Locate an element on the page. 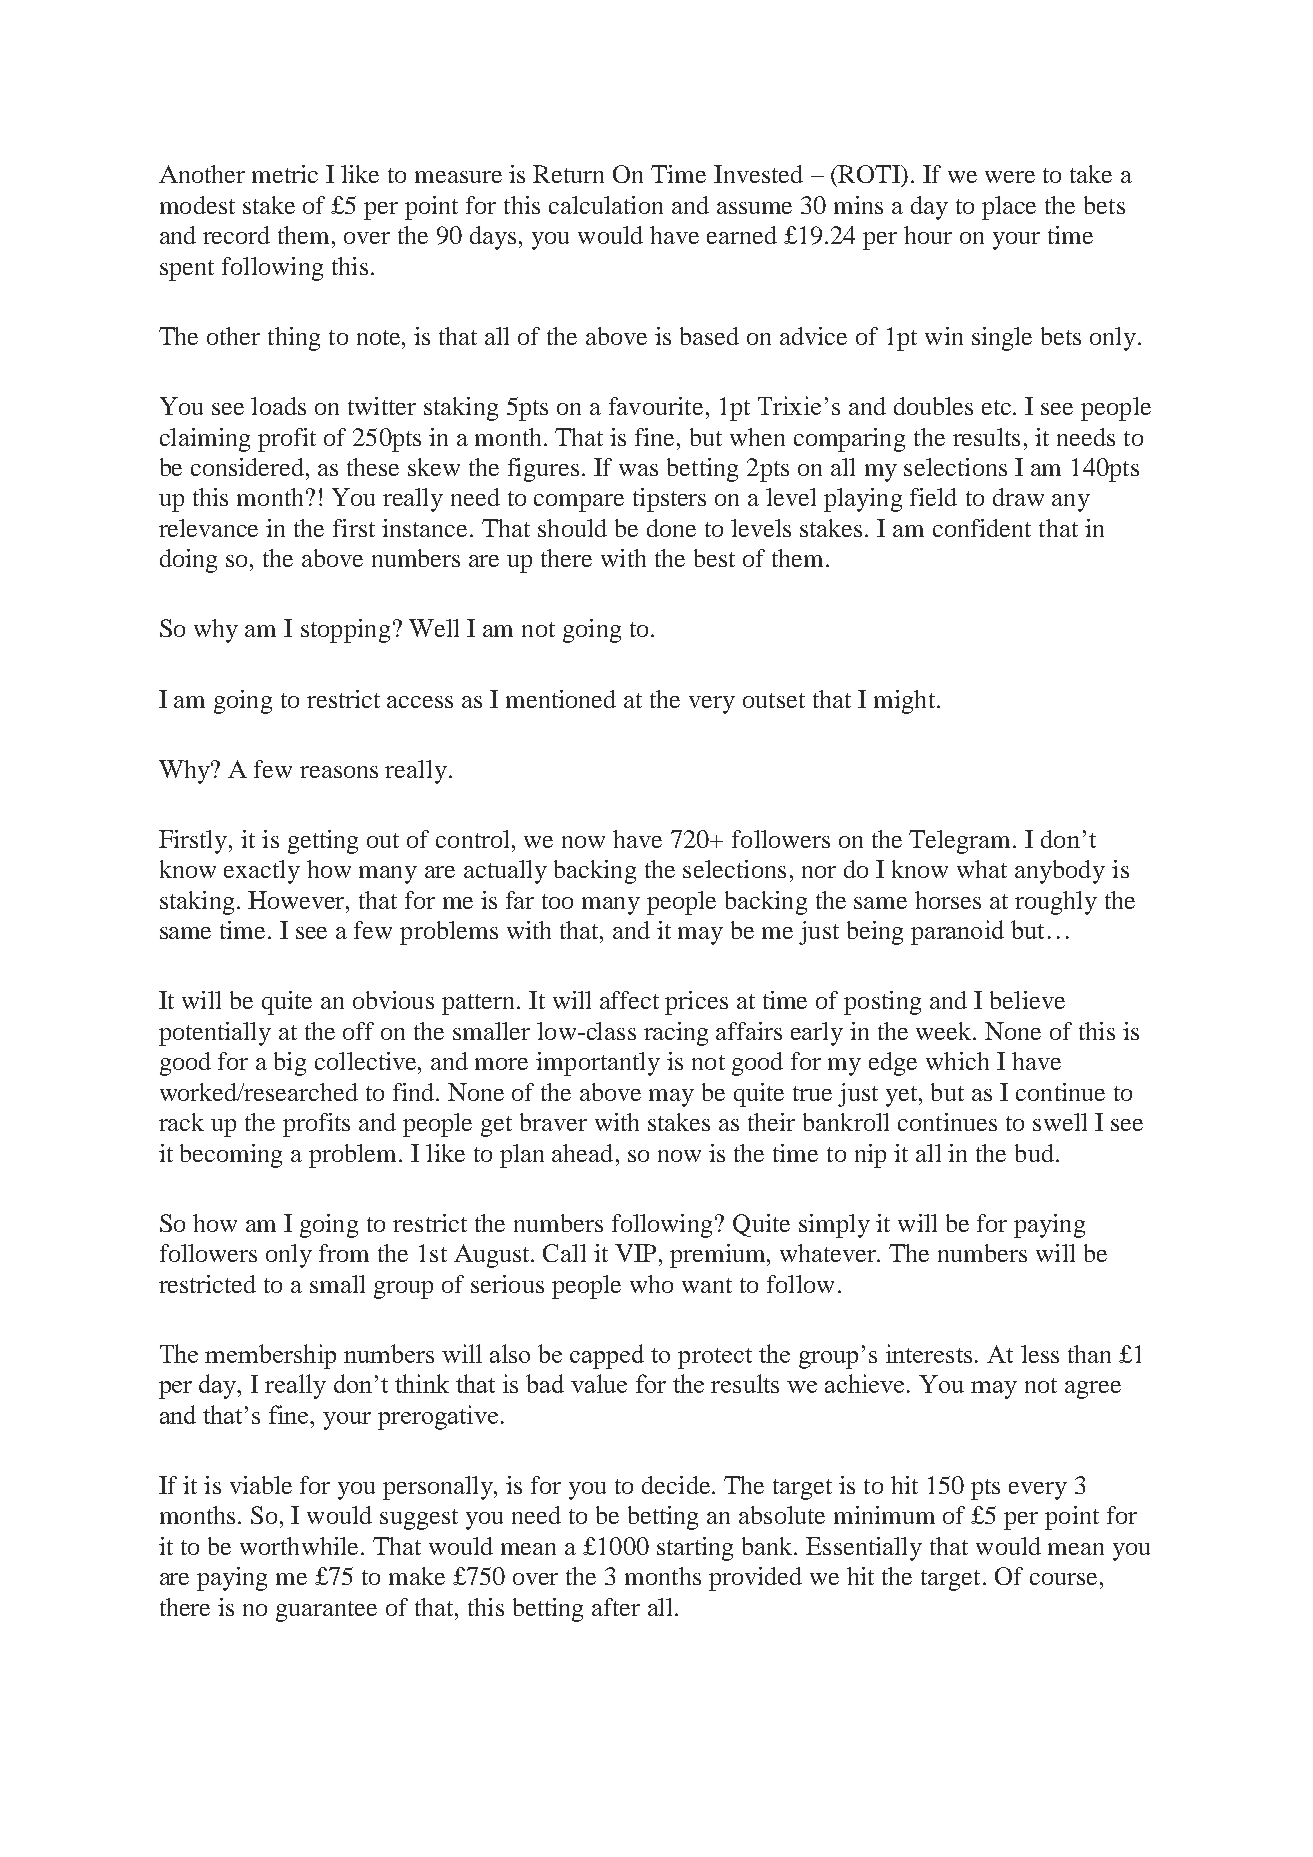  exactly is located at coordinates (262, 872).
